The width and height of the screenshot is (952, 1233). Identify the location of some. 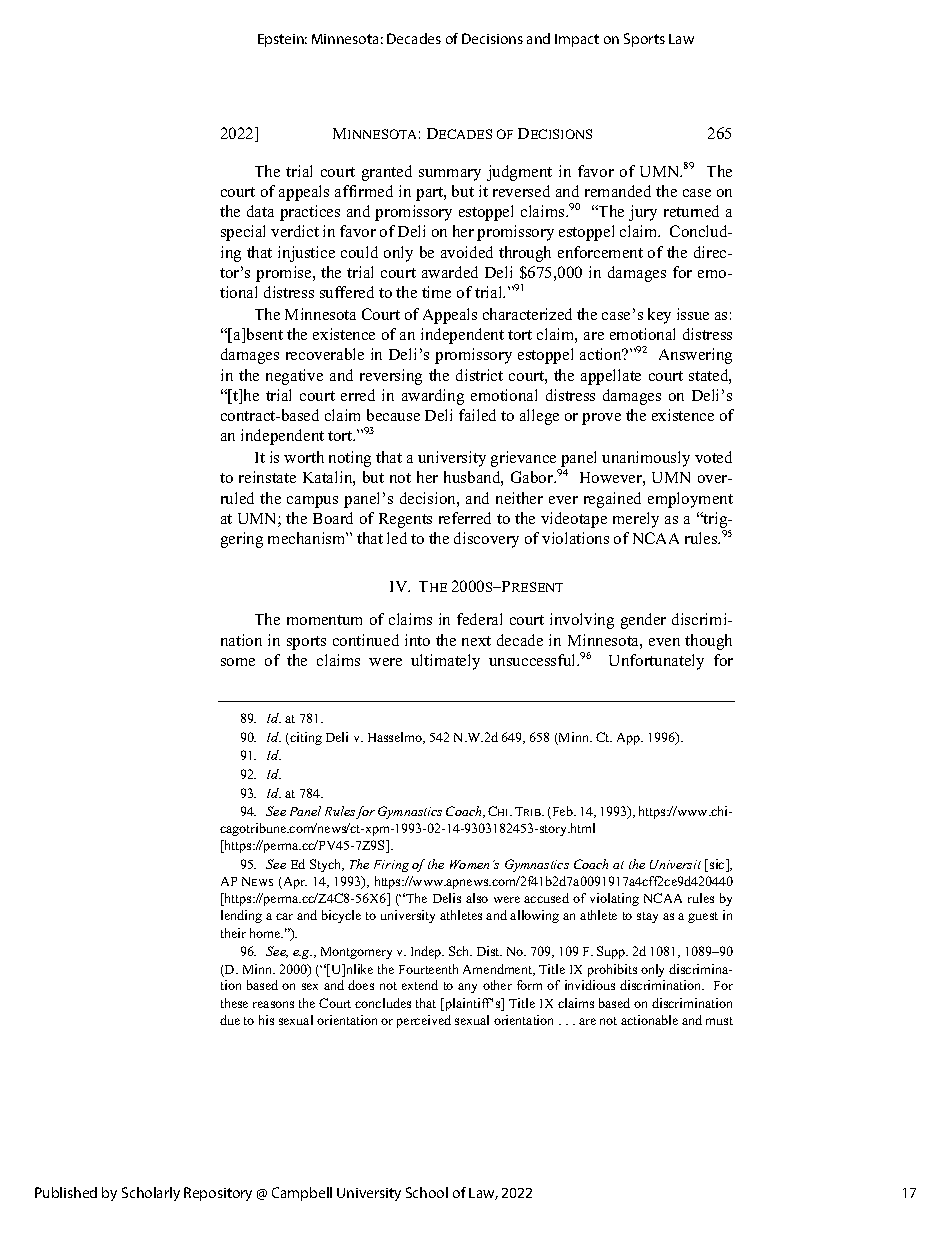
(238, 662).
